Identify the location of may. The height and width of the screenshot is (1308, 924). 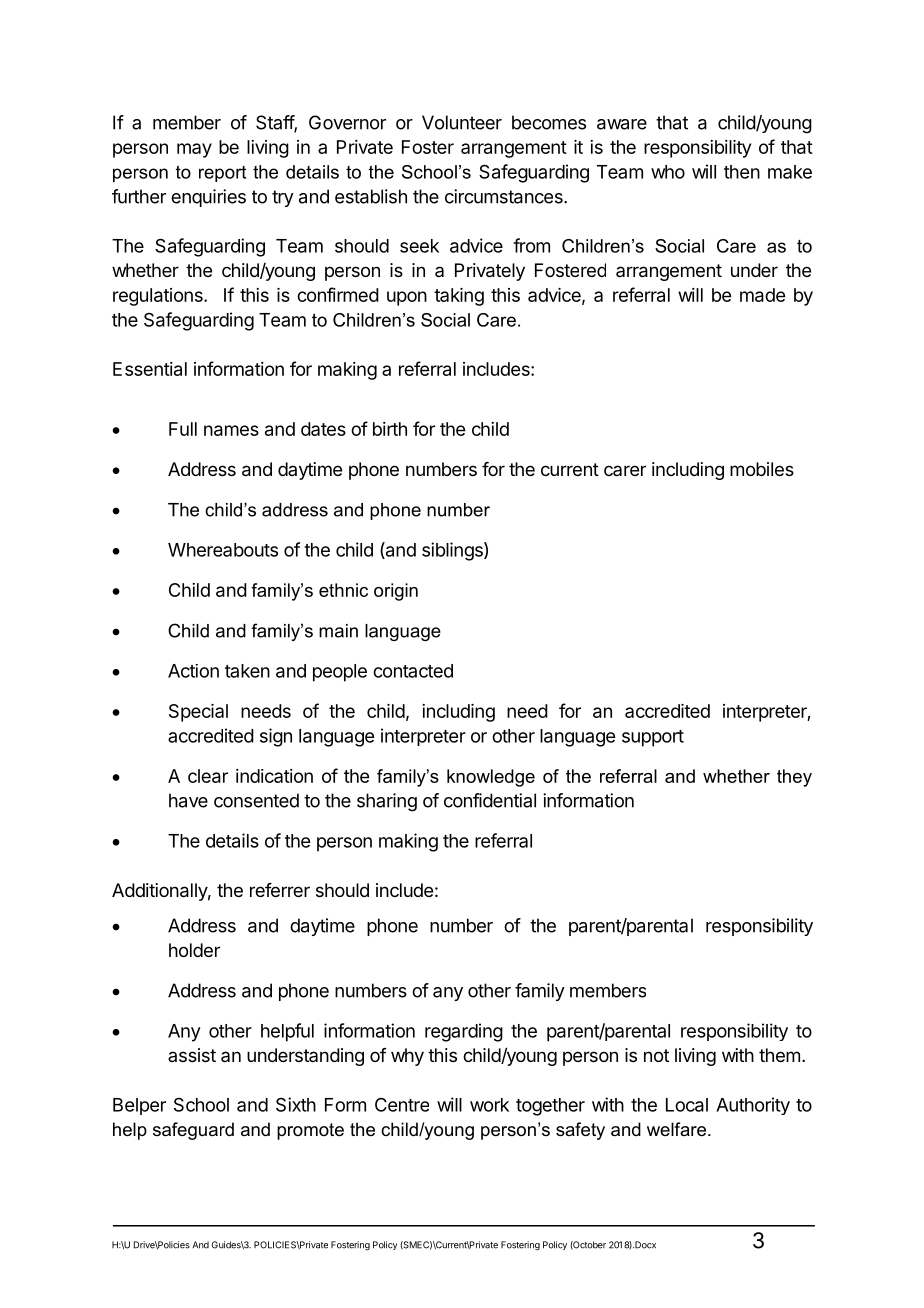
(194, 150).
